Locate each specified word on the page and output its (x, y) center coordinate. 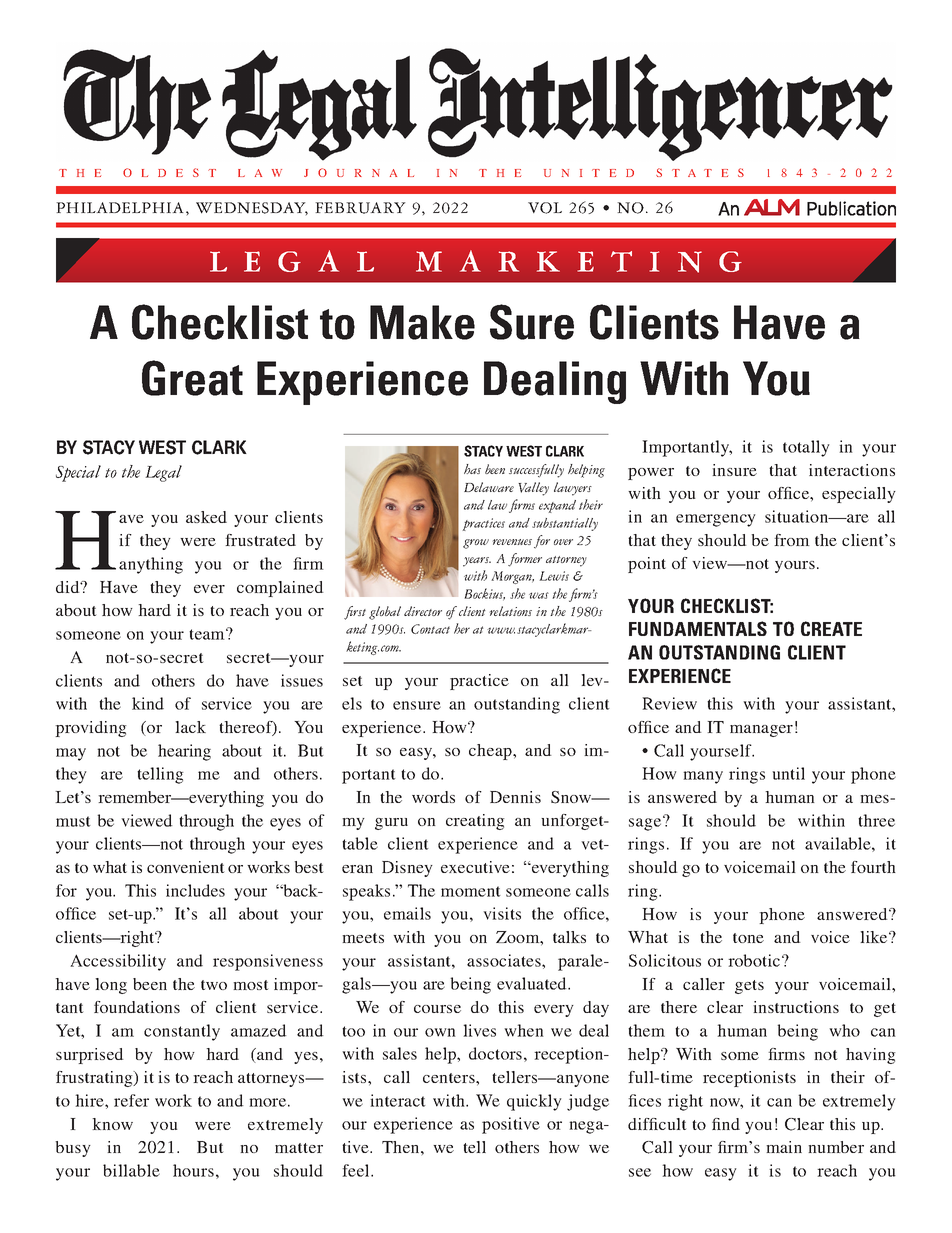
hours (193, 1170)
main (784, 1147)
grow (476, 544)
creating (475, 822)
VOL (545, 208)
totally (806, 448)
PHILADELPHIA (120, 207)
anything (151, 565)
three (876, 820)
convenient (186, 867)
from (792, 540)
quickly (534, 1102)
